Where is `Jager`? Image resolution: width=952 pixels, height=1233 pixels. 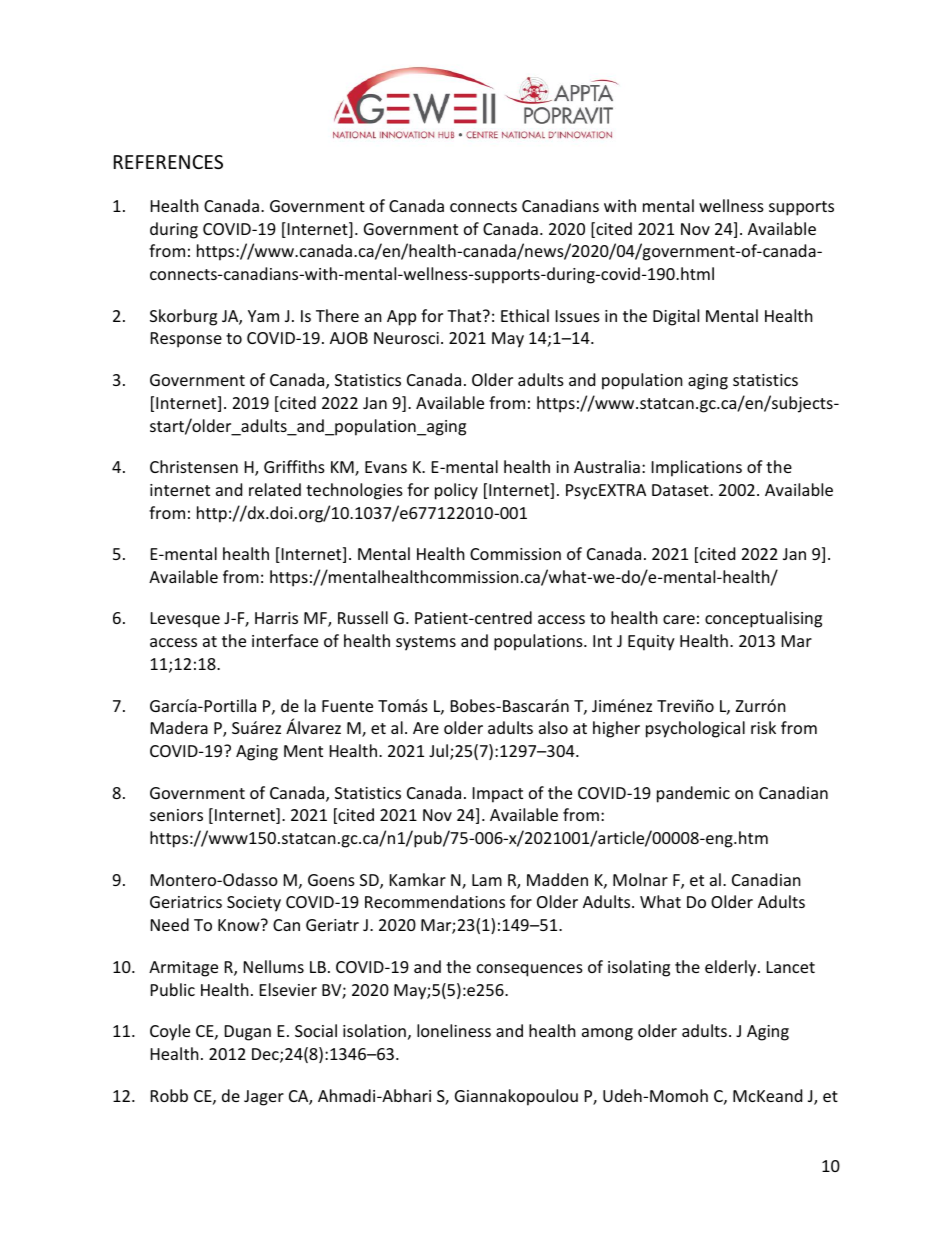
Jager is located at coordinates (264, 1098).
